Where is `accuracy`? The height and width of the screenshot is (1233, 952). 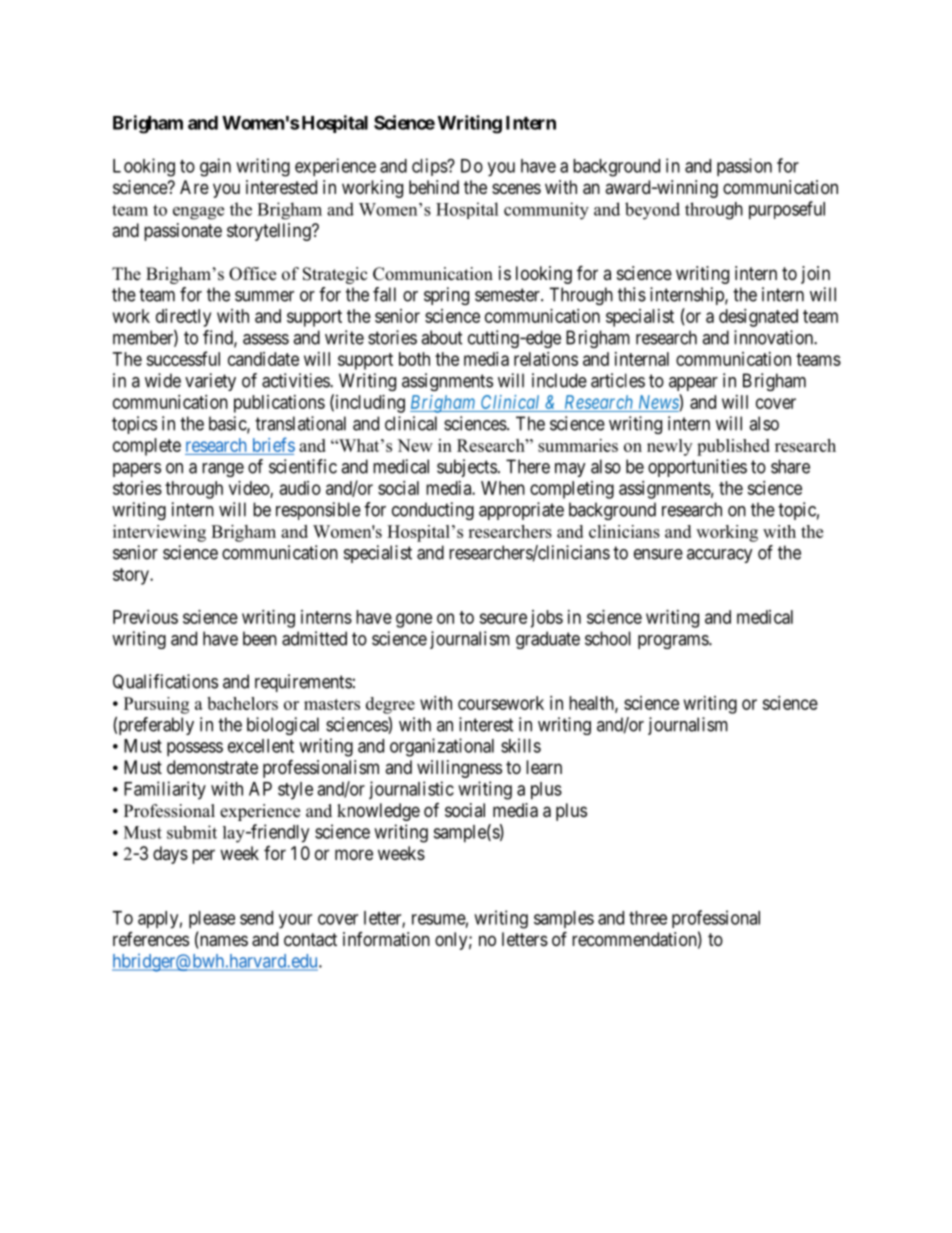
accuracy is located at coordinates (720, 556).
